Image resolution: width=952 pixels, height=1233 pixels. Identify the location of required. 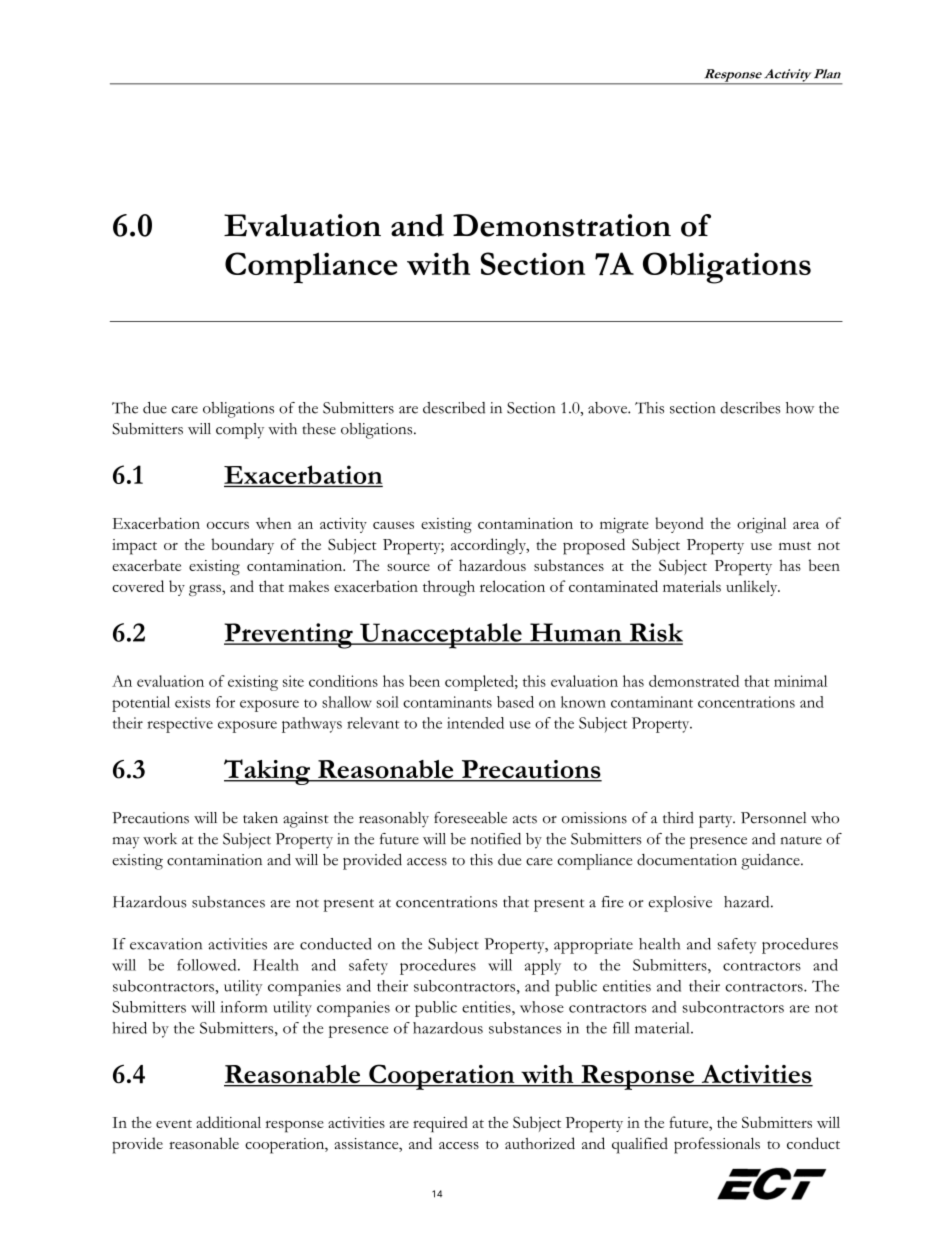
(440, 1124).
